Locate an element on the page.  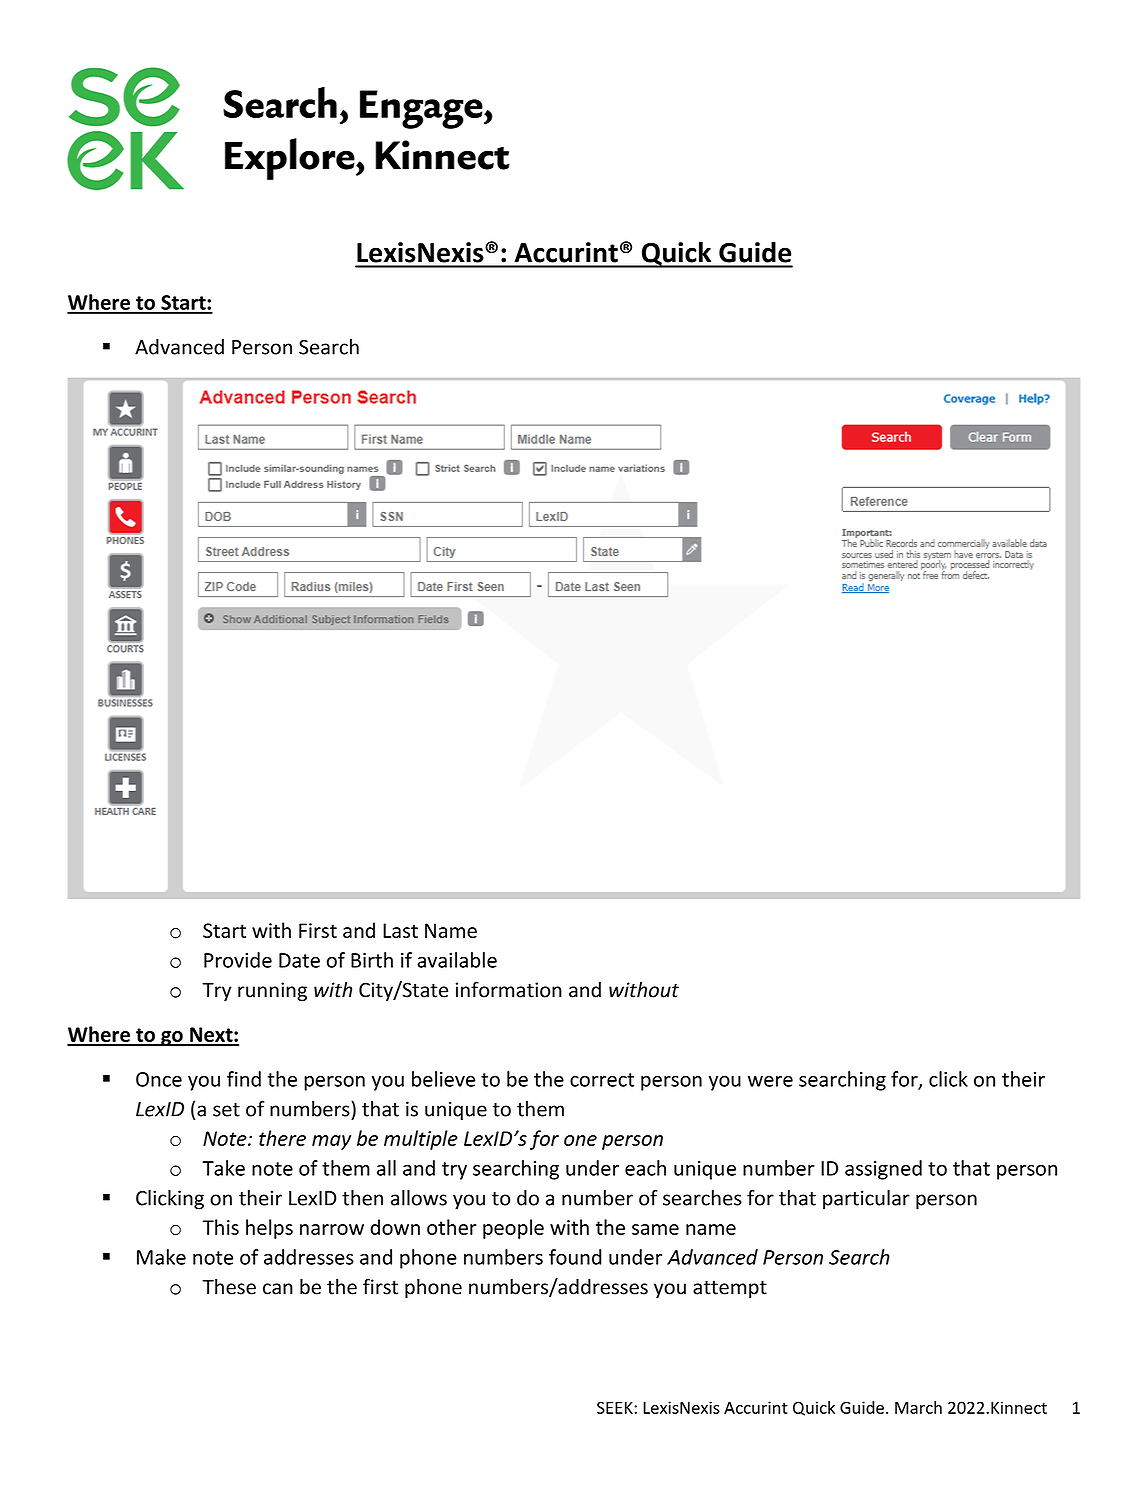
Take is located at coordinates (224, 1168).
